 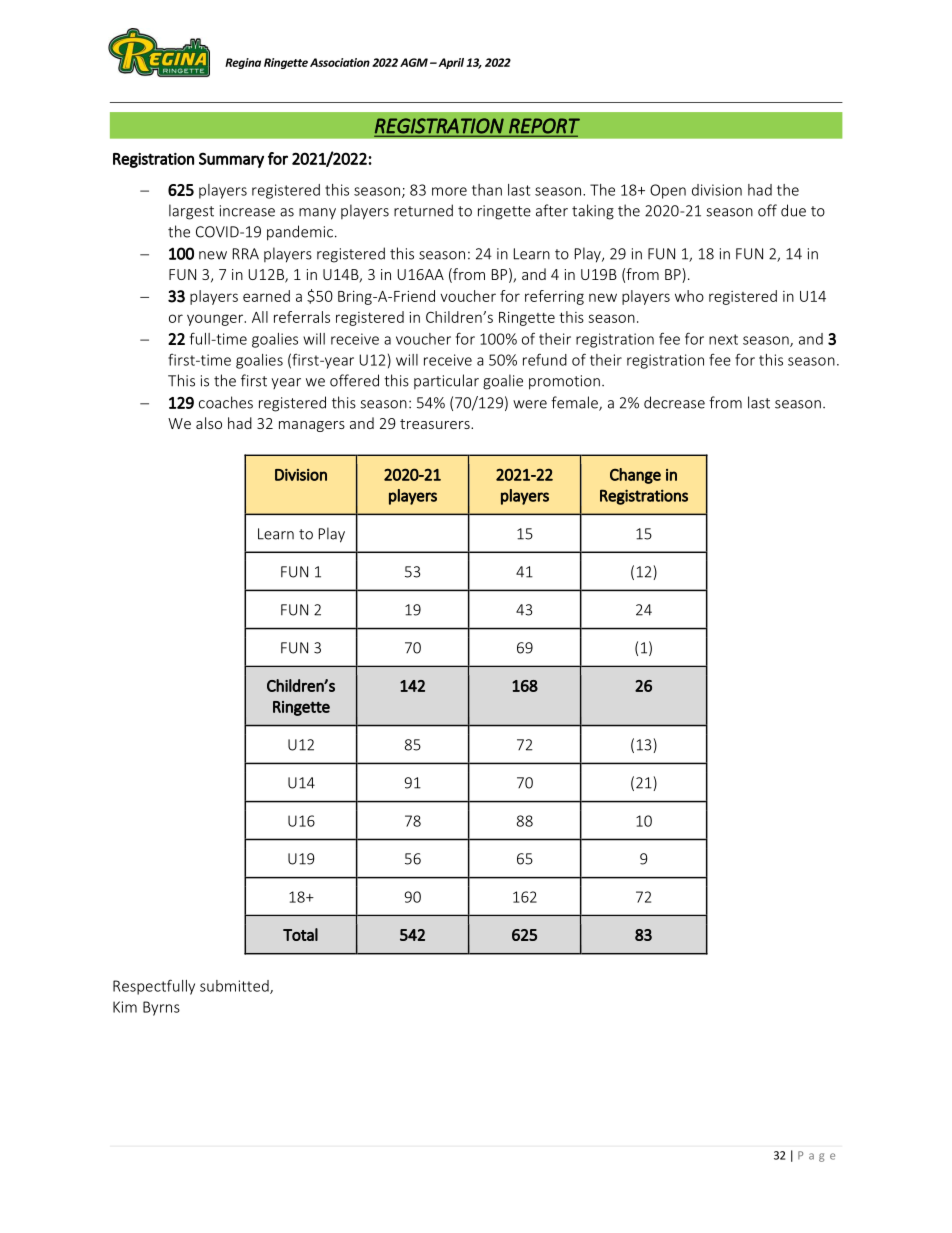 I want to click on Regina, so click(x=243, y=63).
